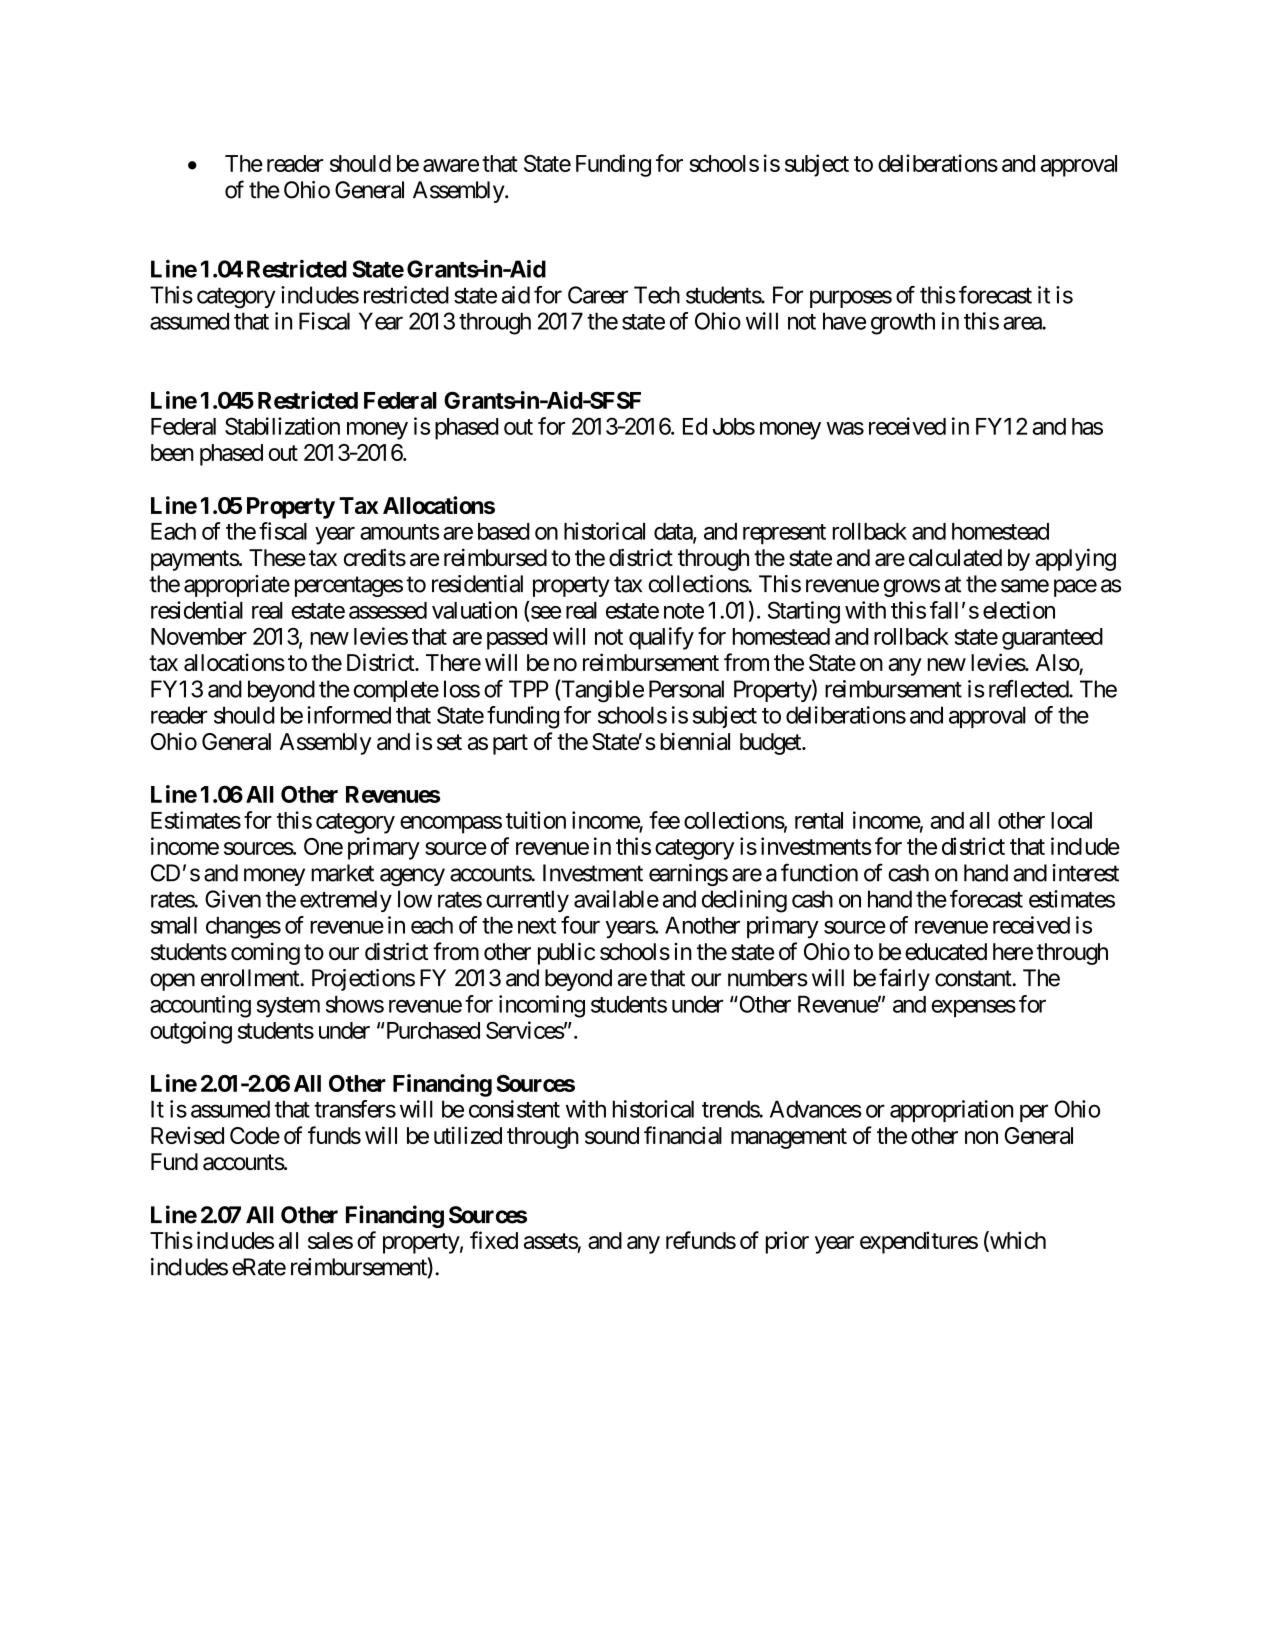  I want to click on Tech, so click(657, 295).
